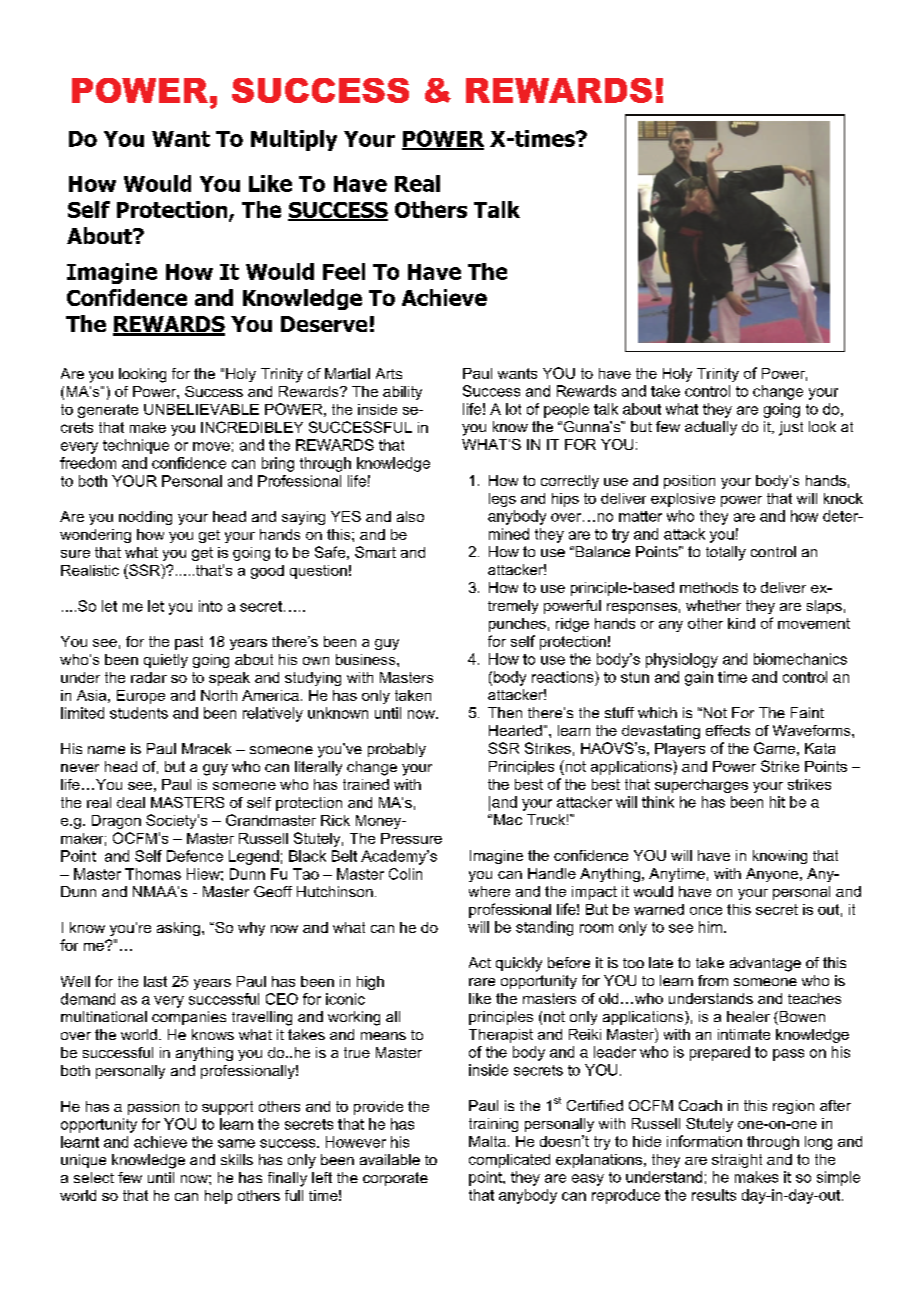 Image resolution: width=924 pixels, height=1308 pixels. I want to click on Defence, so click(195, 856).
